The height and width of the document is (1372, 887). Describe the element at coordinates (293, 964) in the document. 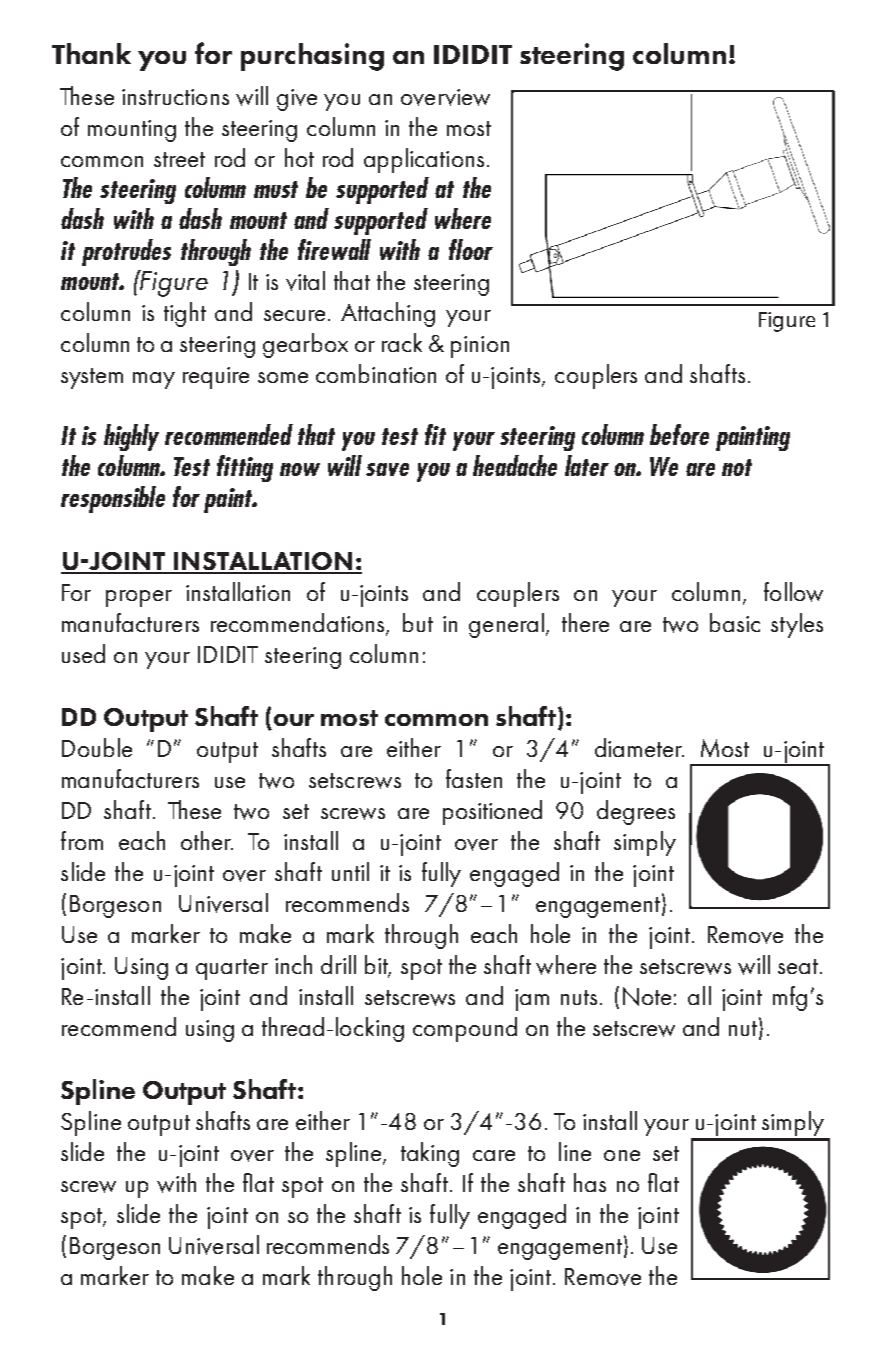

I see `inch` at that location.
